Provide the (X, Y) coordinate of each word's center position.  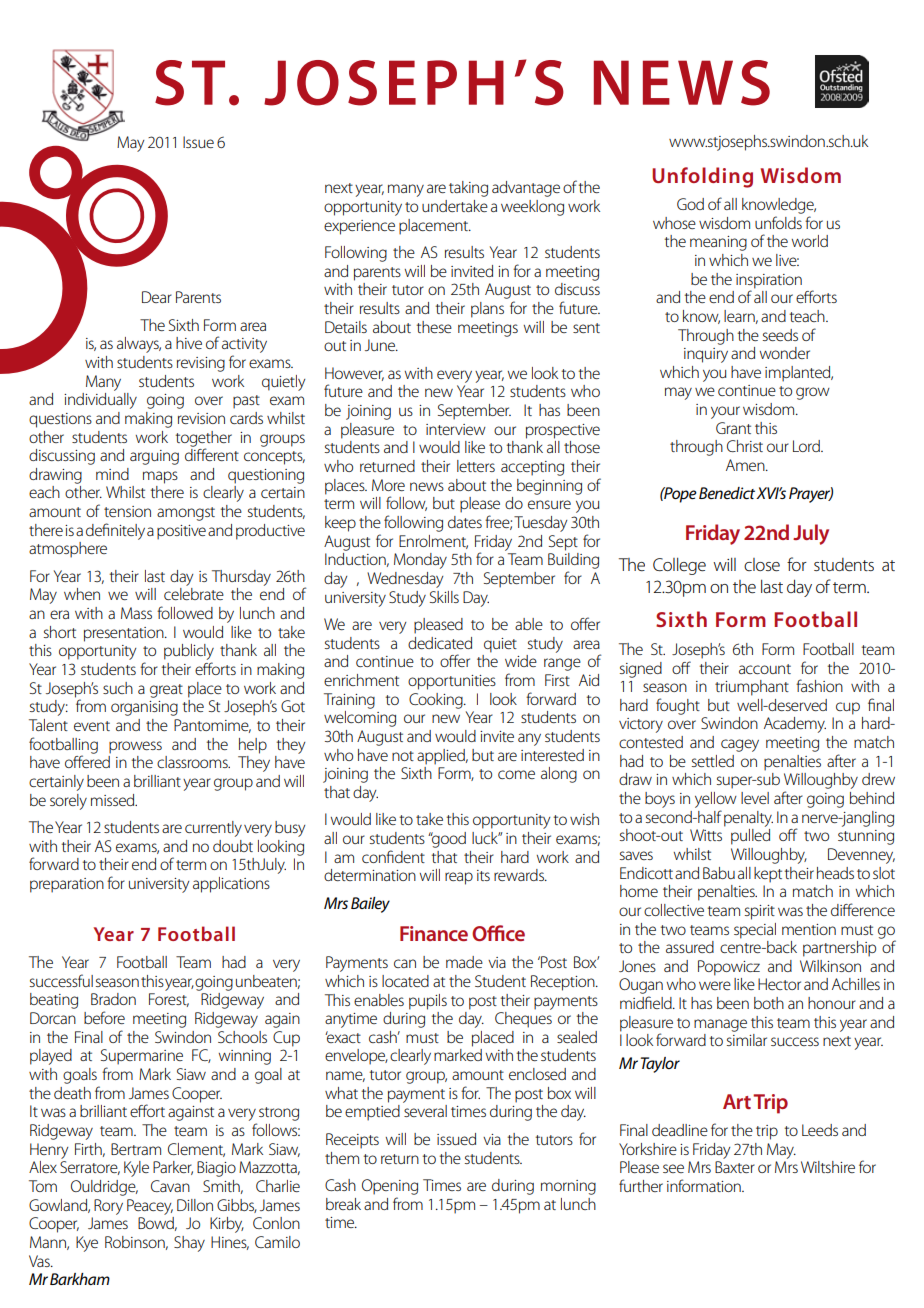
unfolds (778, 222)
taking (468, 189)
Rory (108, 1207)
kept (768, 875)
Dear (157, 297)
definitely (115, 531)
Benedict (727, 493)
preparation (67, 885)
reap (459, 878)
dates (465, 522)
